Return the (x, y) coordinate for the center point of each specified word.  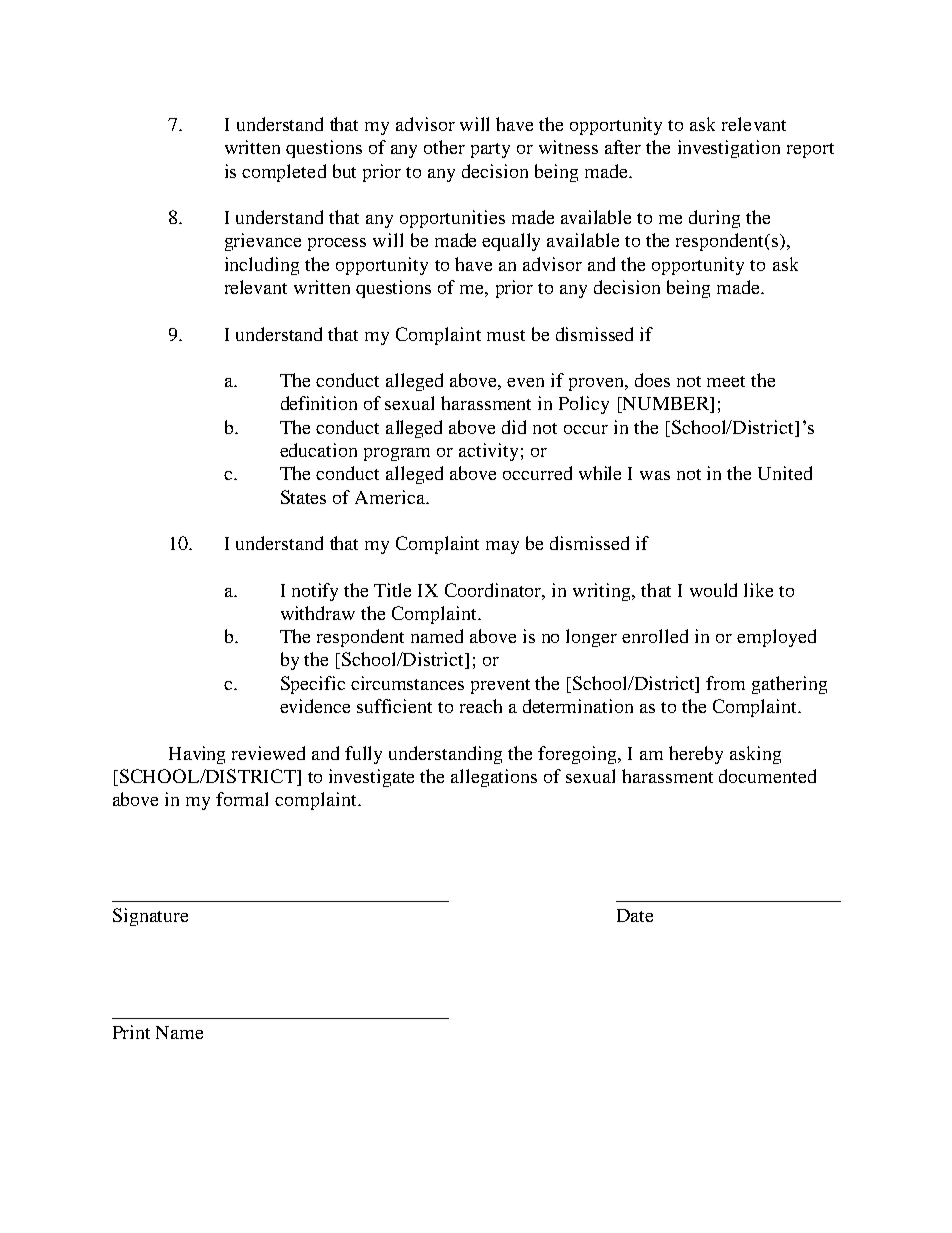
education (318, 450)
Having (197, 755)
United (785, 473)
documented (767, 776)
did (514, 427)
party (490, 150)
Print (131, 1032)
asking (755, 755)
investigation (729, 149)
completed (284, 173)
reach (481, 706)
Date (635, 915)
